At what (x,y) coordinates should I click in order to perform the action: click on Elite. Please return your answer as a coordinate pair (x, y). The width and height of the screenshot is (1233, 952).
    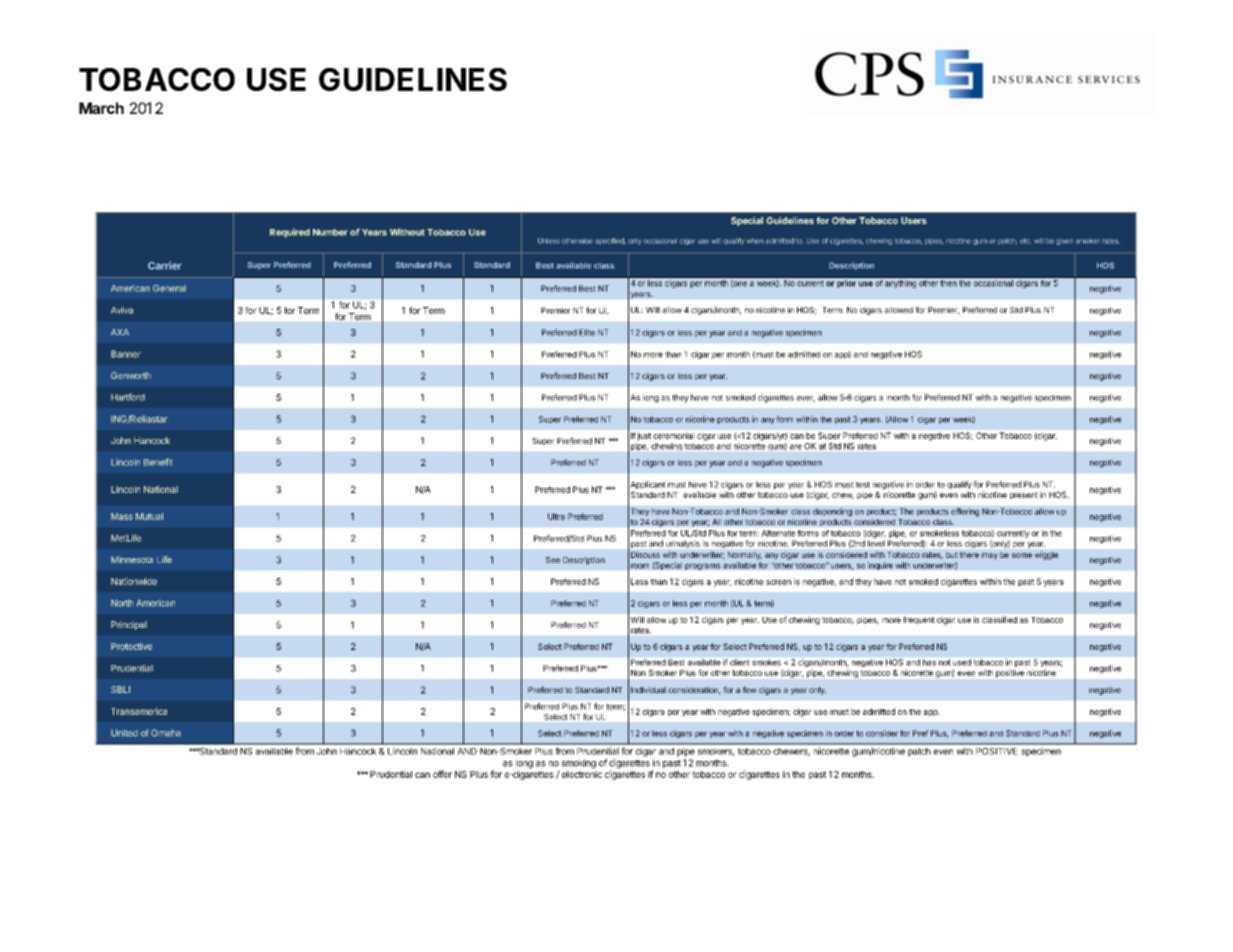
    Looking at the image, I should click on (587, 332).
